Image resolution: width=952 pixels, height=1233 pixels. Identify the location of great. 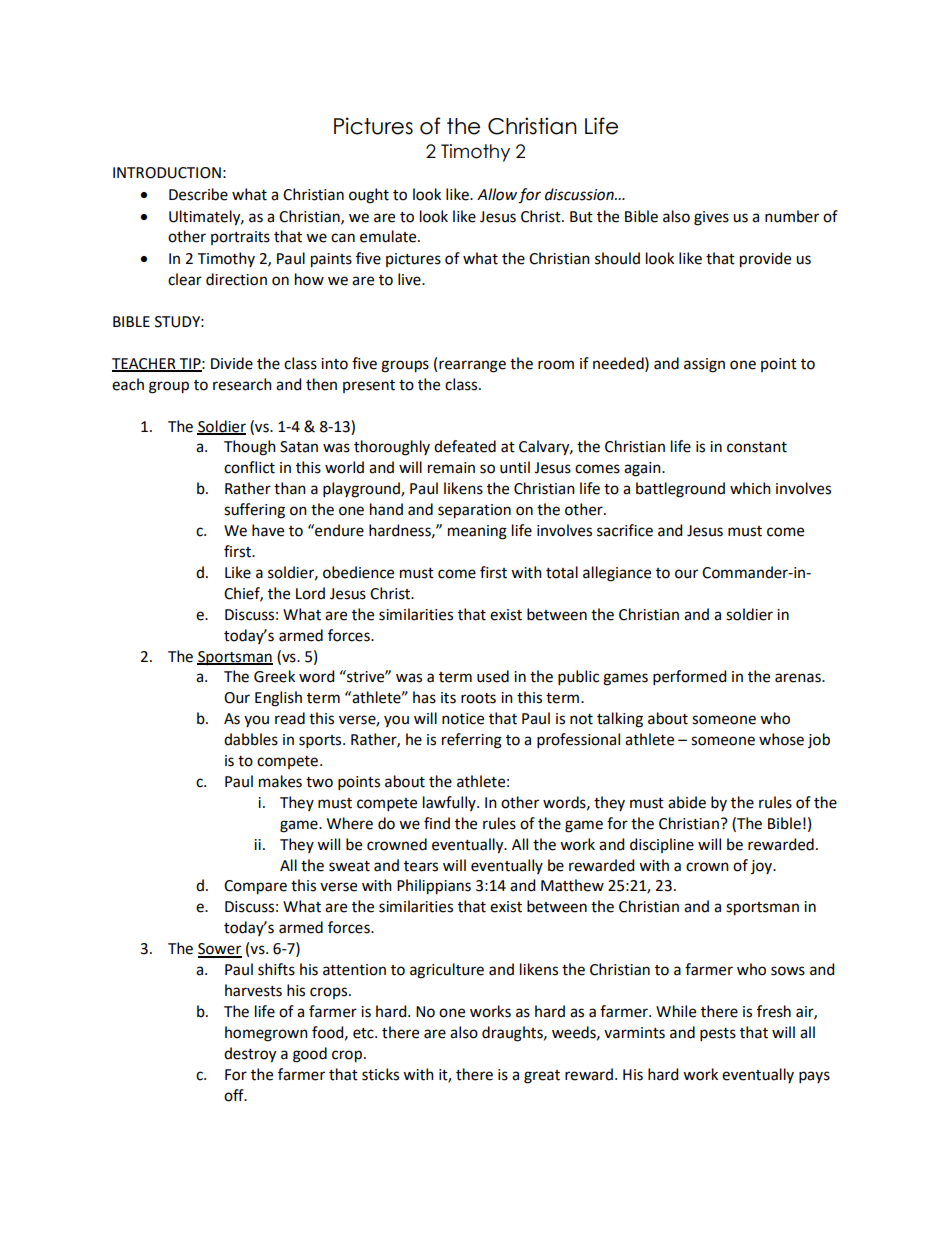
(542, 1077).
